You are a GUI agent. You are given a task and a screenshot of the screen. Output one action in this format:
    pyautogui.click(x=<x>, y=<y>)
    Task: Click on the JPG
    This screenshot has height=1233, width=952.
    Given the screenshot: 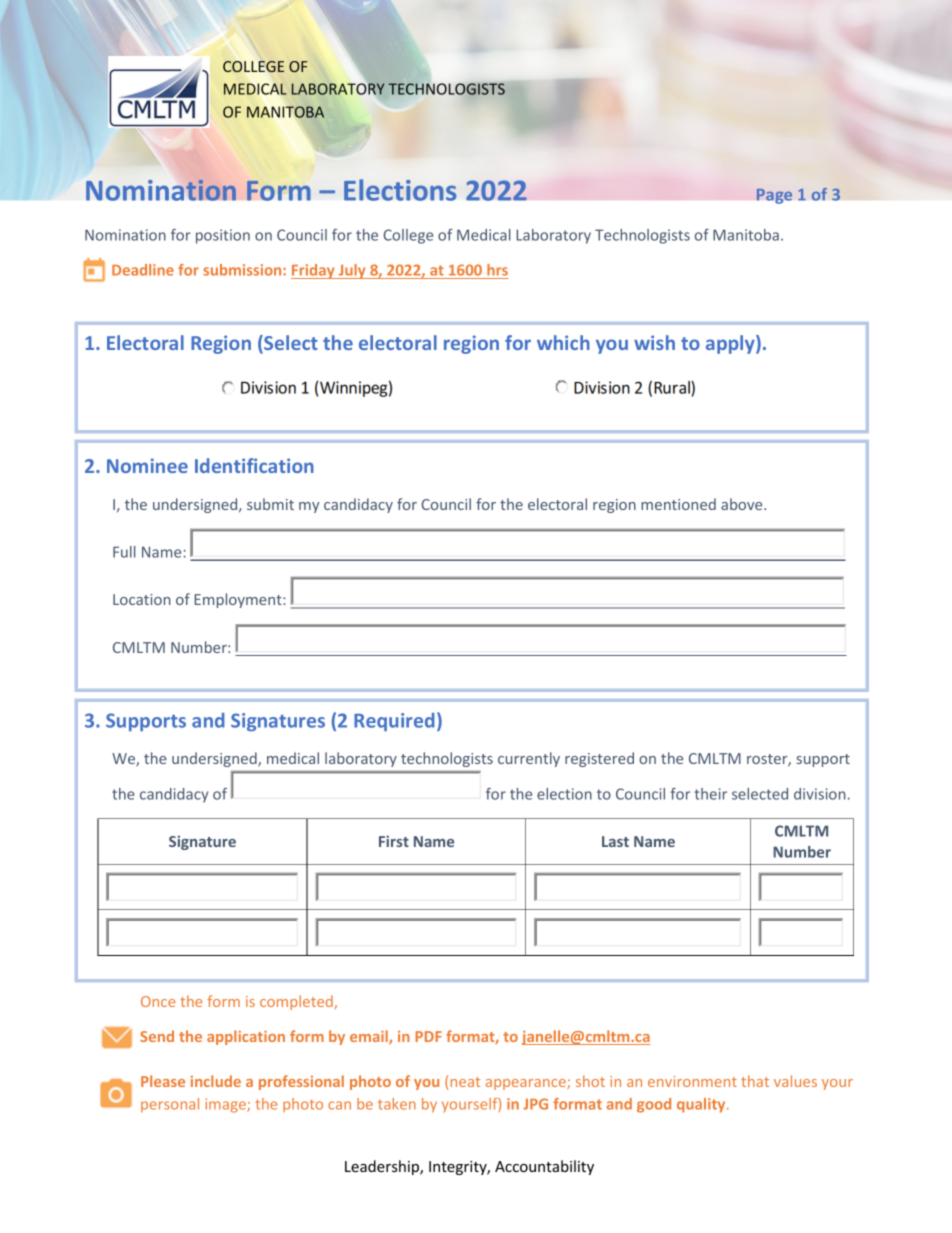 What is the action you would take?
    pyautogui.click(x=535, y=1104)
